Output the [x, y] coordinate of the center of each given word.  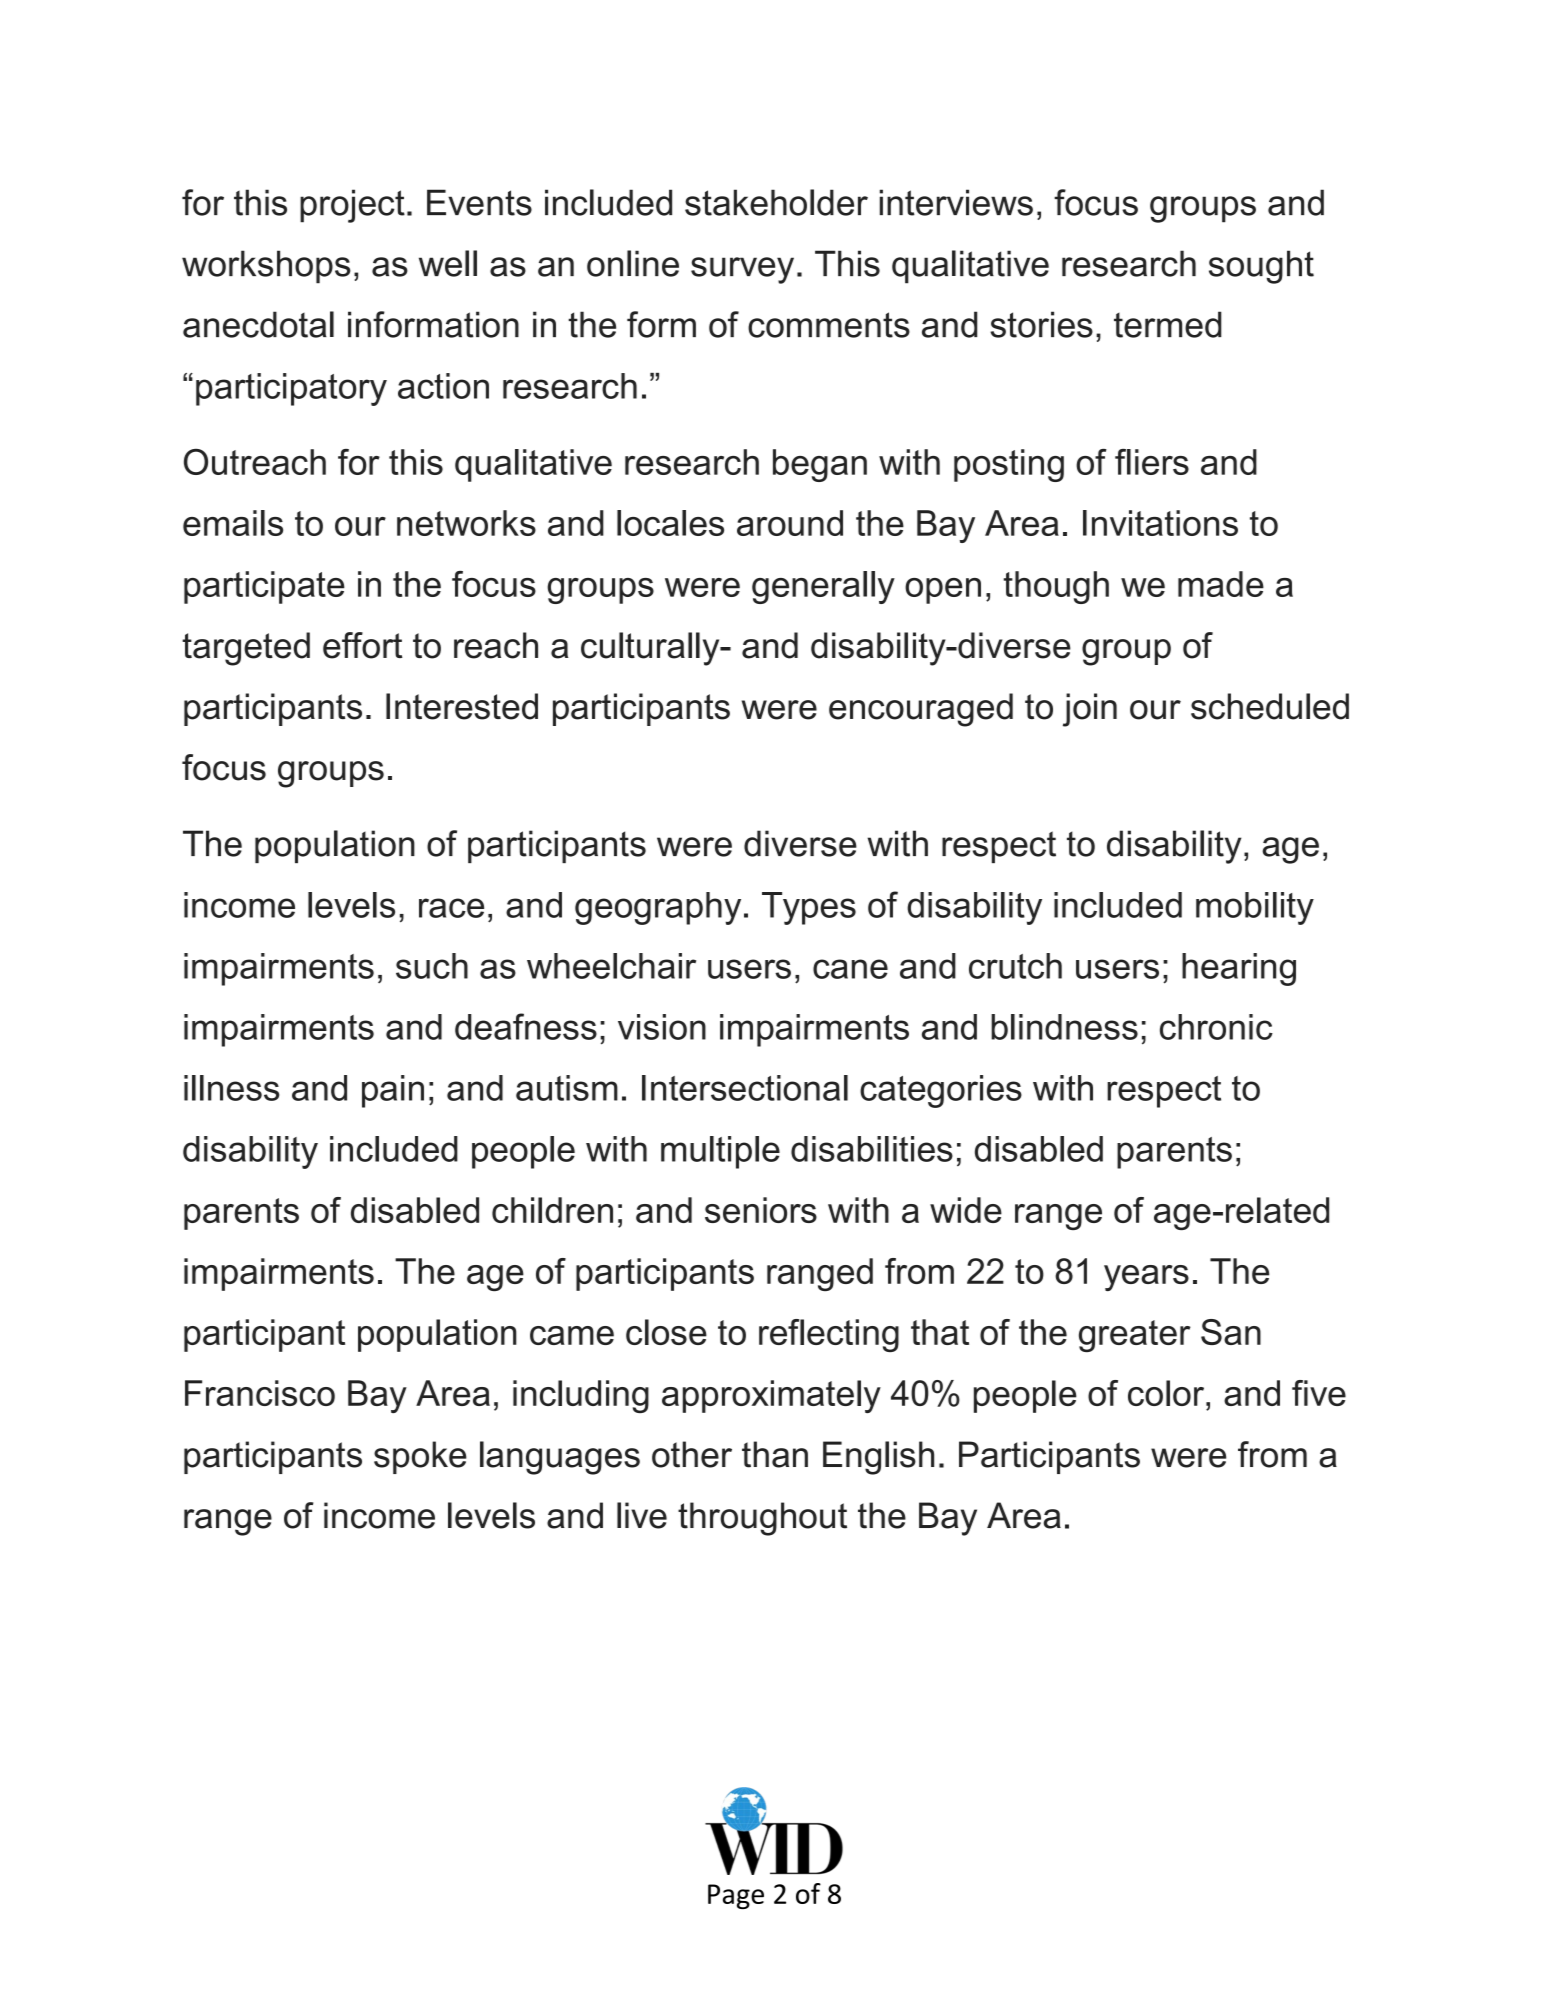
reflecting [829, 1335]
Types [809, 908]
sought [1261, 267]
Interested [462, 706]
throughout [762, 1519]
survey [742, 270]
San [1231, 1332]
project [352, 206]
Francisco [260, 1393]
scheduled [1270, 706]
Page [736, 1896]
